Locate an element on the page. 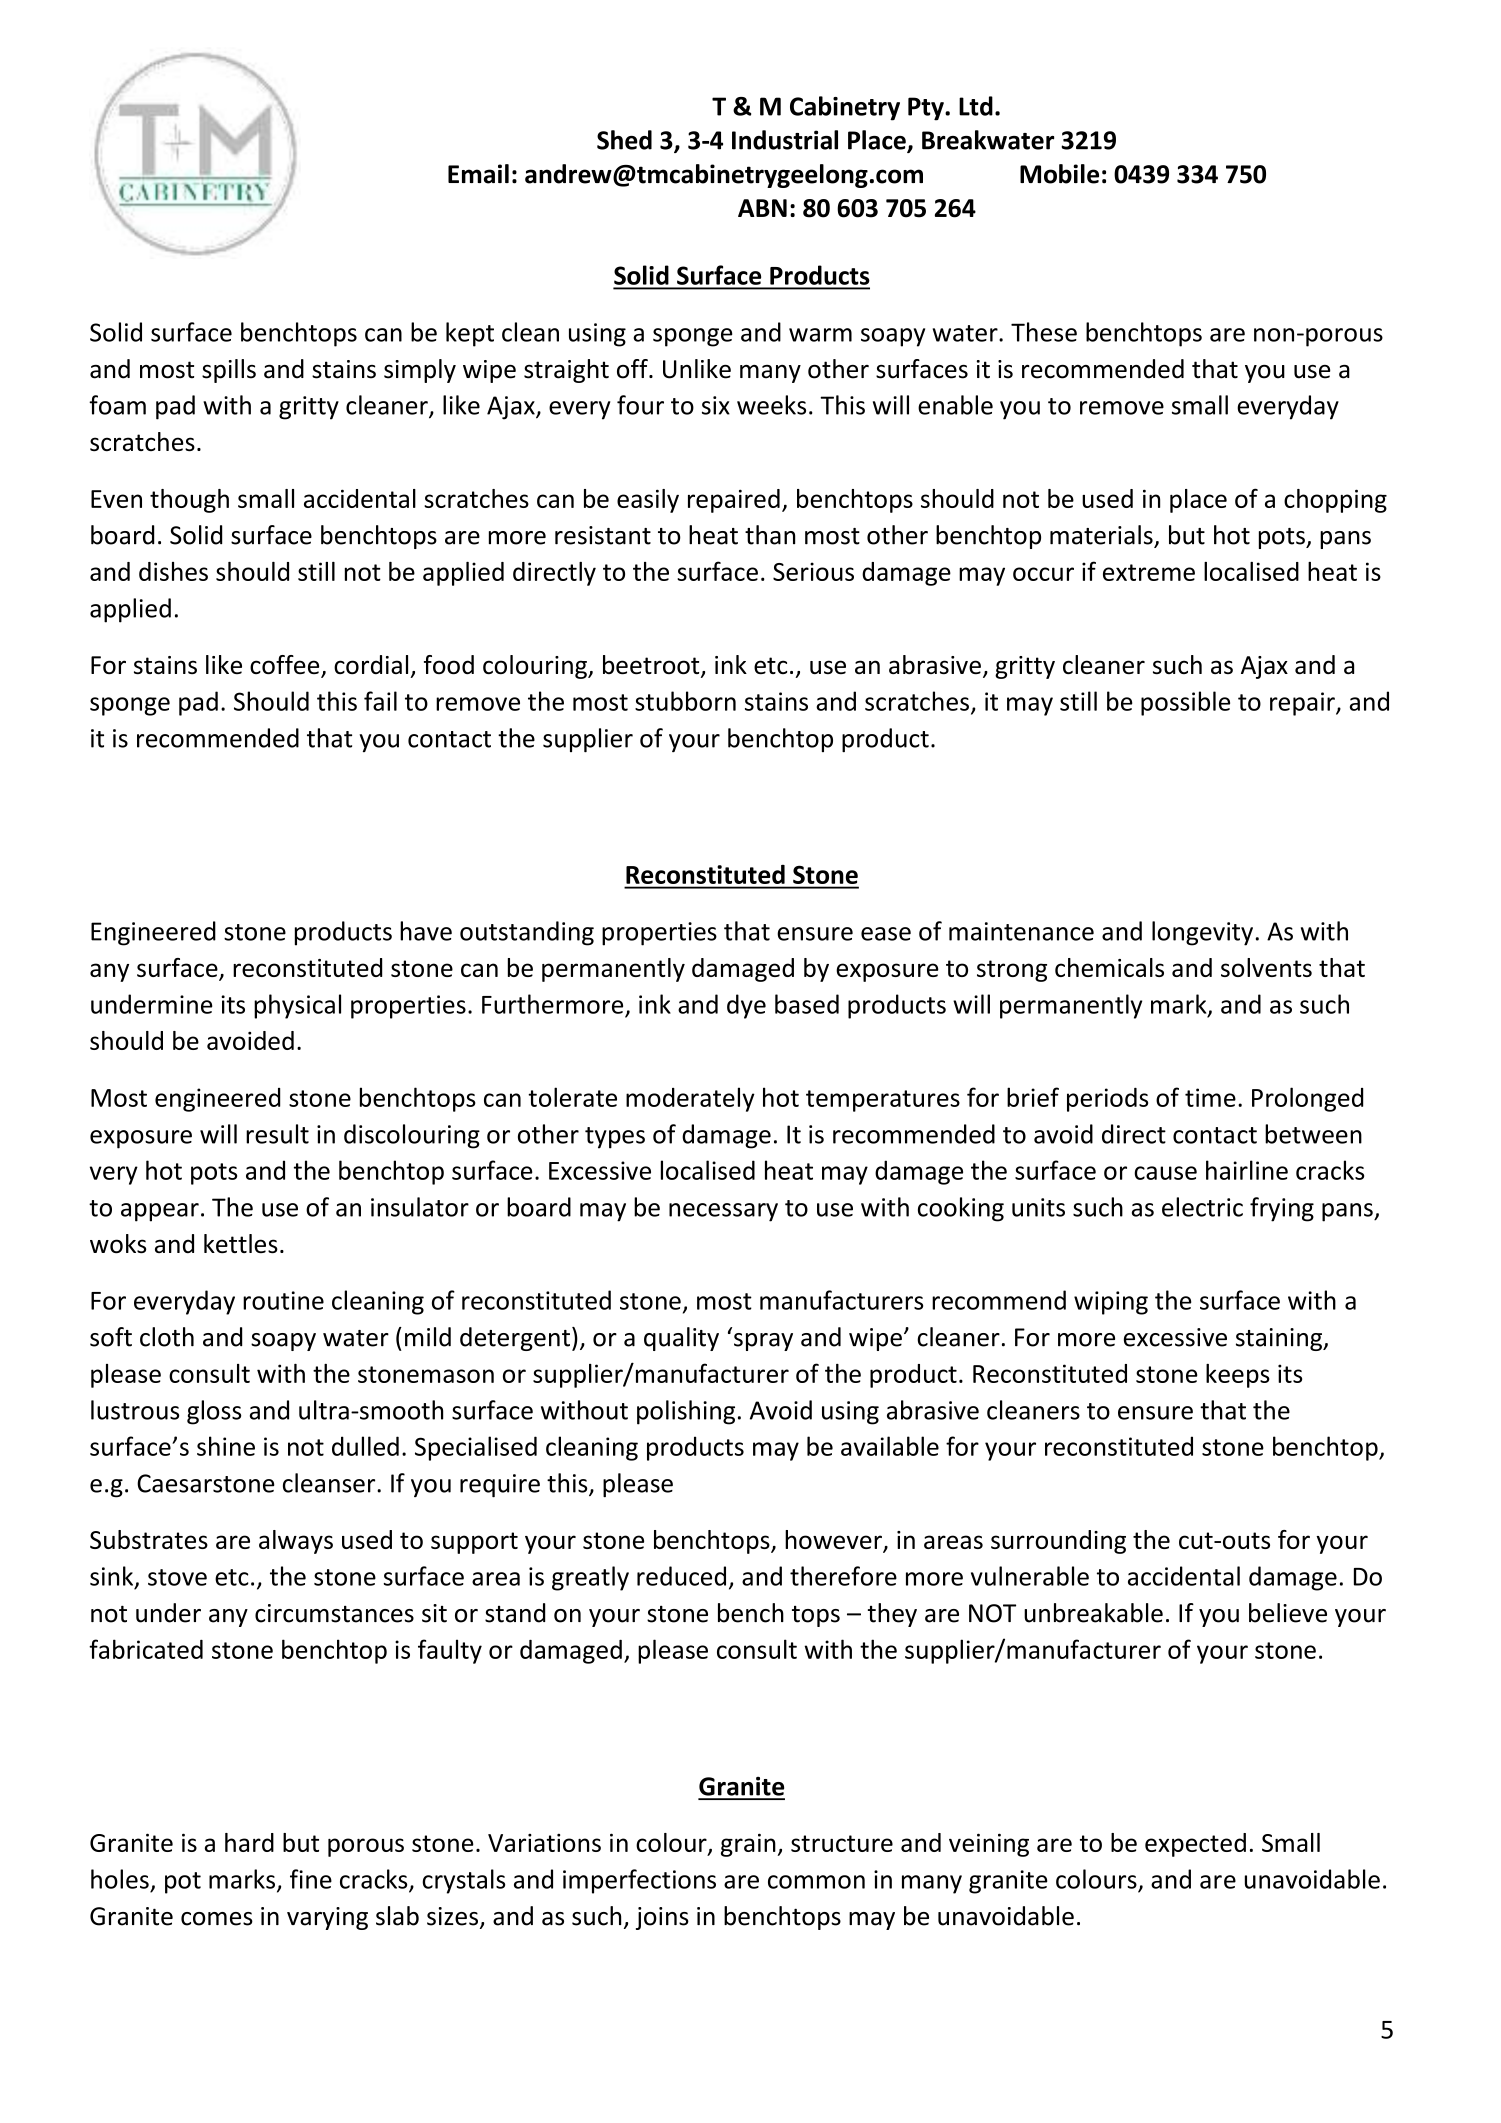  Mobile is located at coordinates (1059, 174).
